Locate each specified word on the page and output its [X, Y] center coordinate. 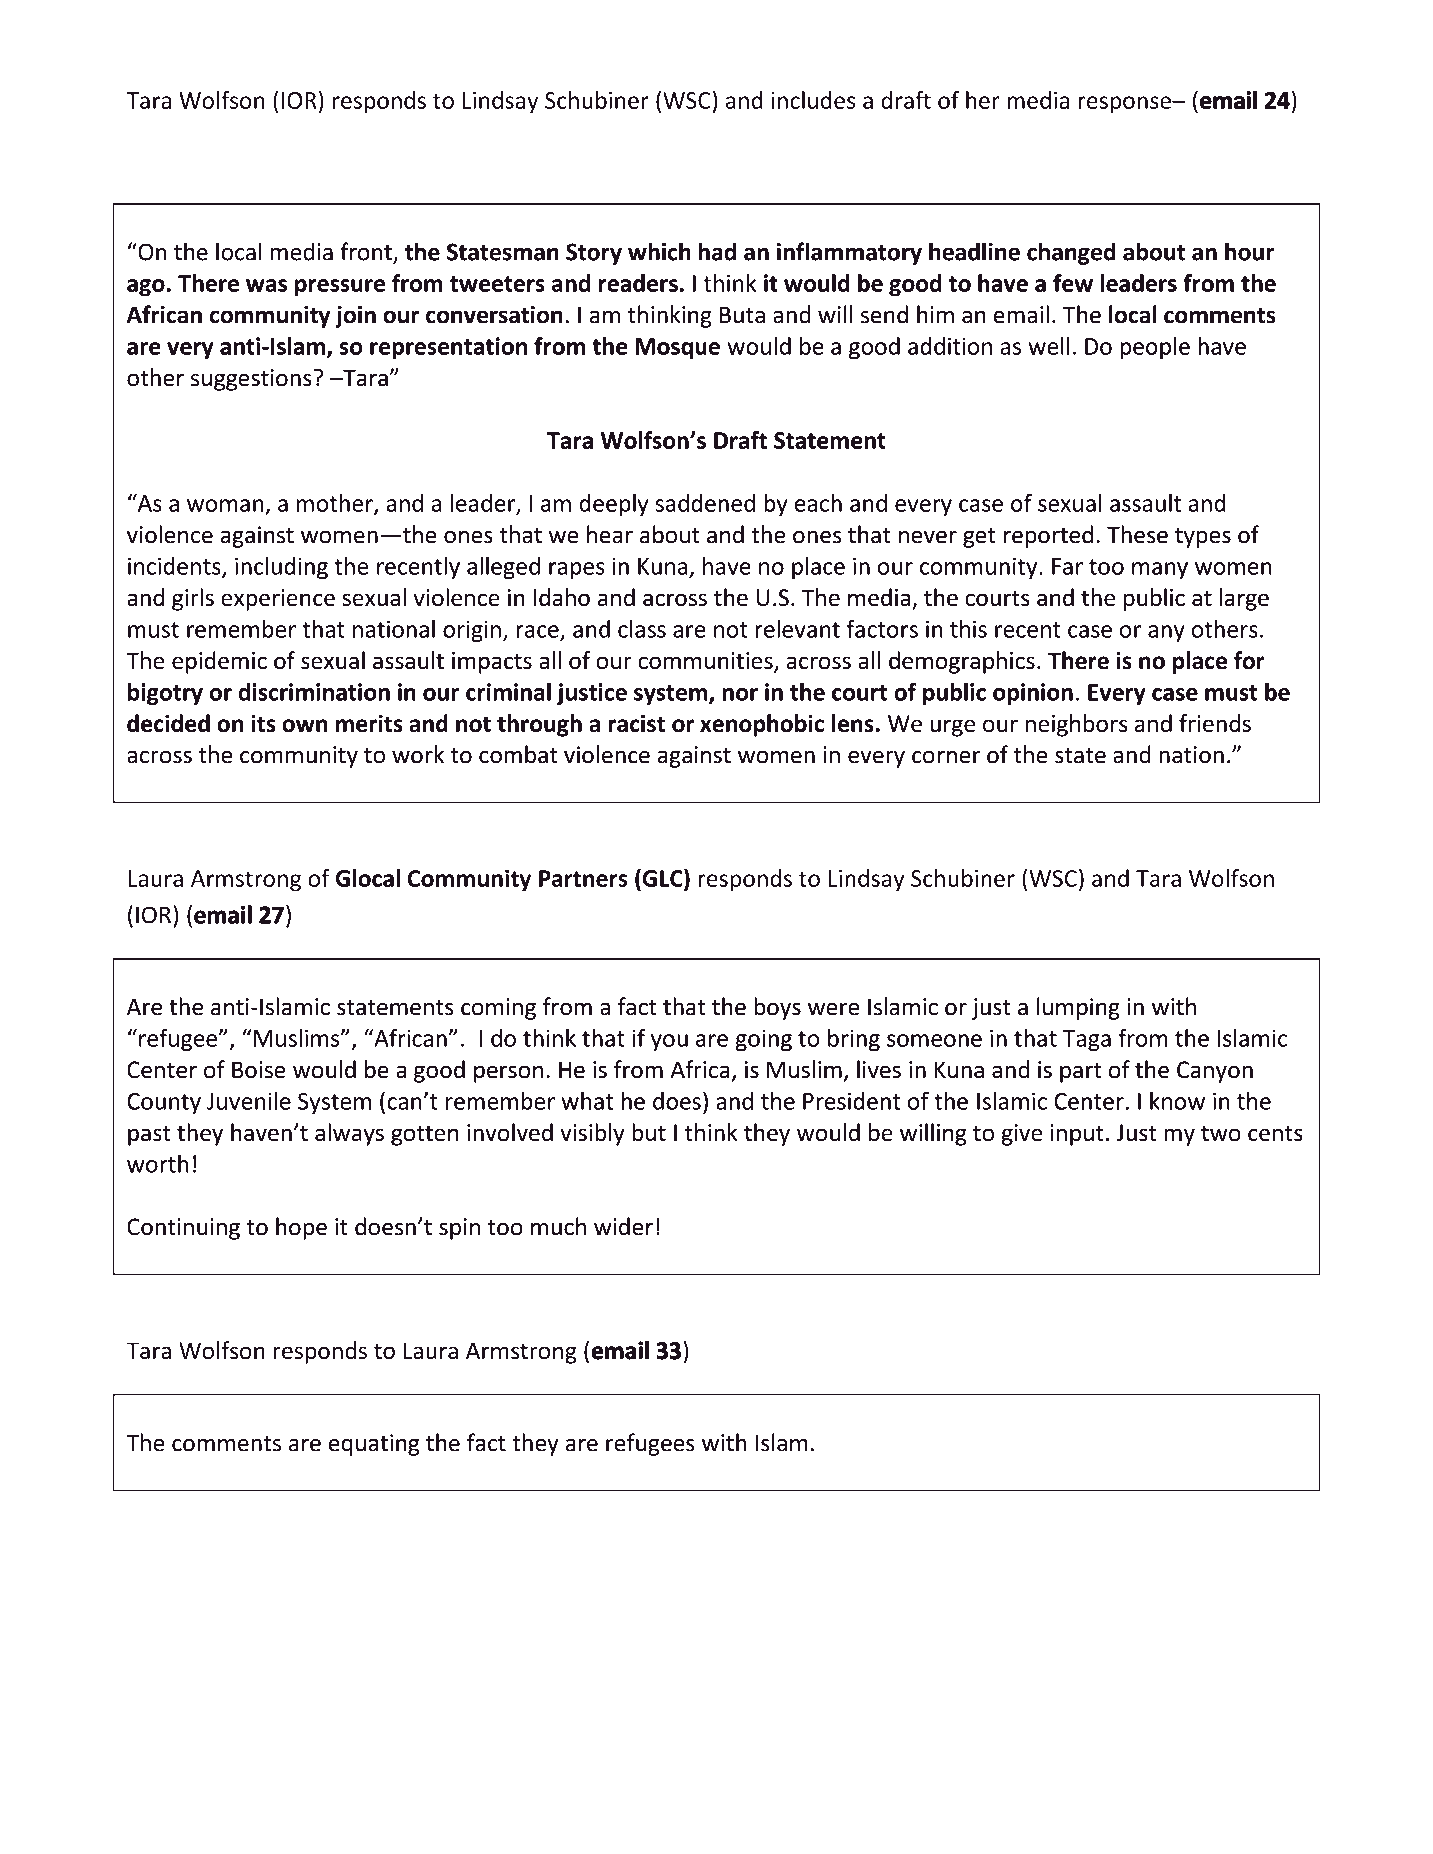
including [281, 568]
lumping [1078, 1008]
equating [374, 1445]
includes [813, 100]
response [1125, 105]
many [1160, 570]
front [367, 252]
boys [777, 1008]
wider [623, 1226]
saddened [705, 503]
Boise [259, 1070]
